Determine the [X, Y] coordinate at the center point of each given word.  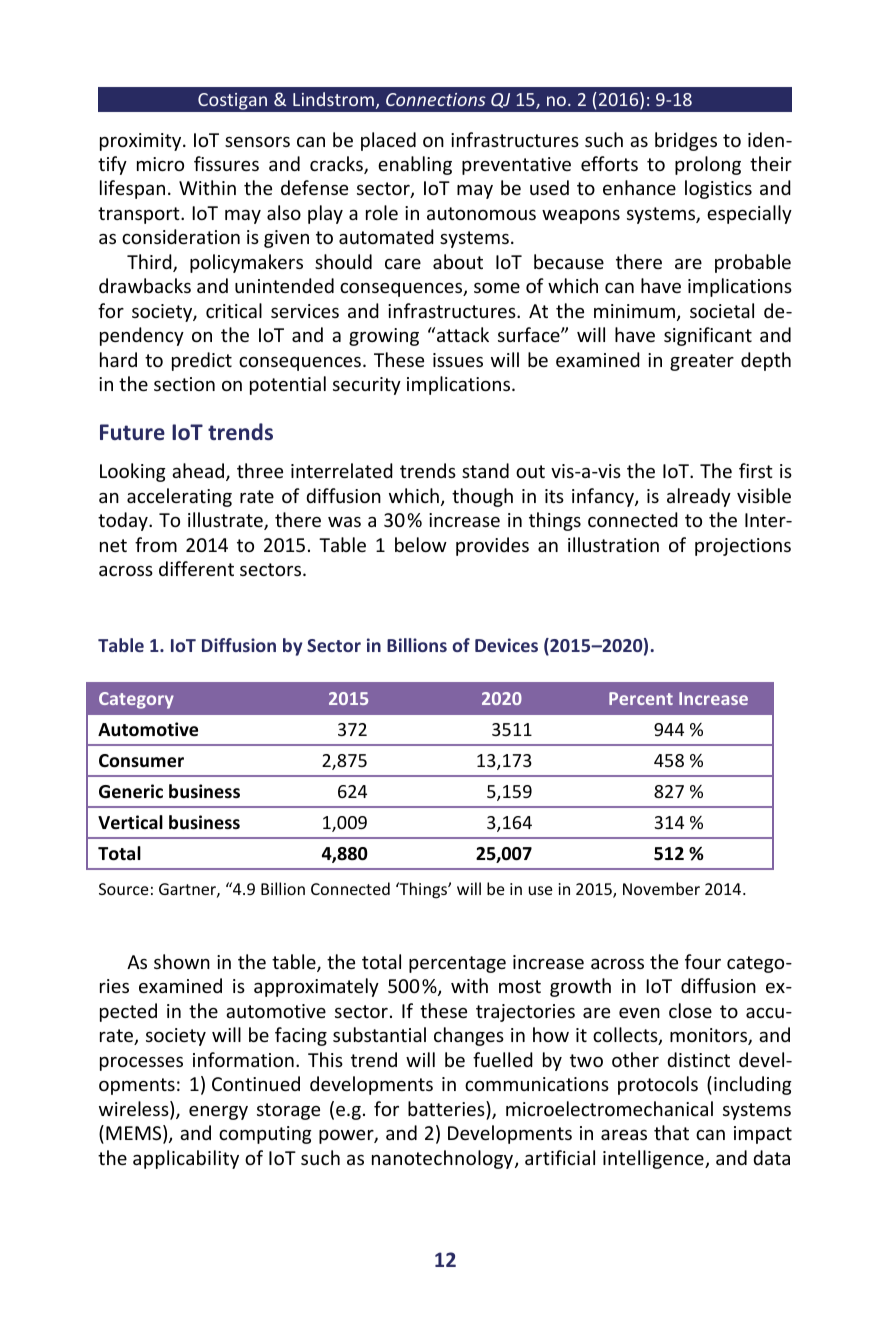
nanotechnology [444, 1159]
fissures [226, 163]
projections [743, 547]
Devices [506, 645]
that [671, 1132]
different [196, 568]
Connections [436, 99]
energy [218, 1113]
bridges [686, 141]
